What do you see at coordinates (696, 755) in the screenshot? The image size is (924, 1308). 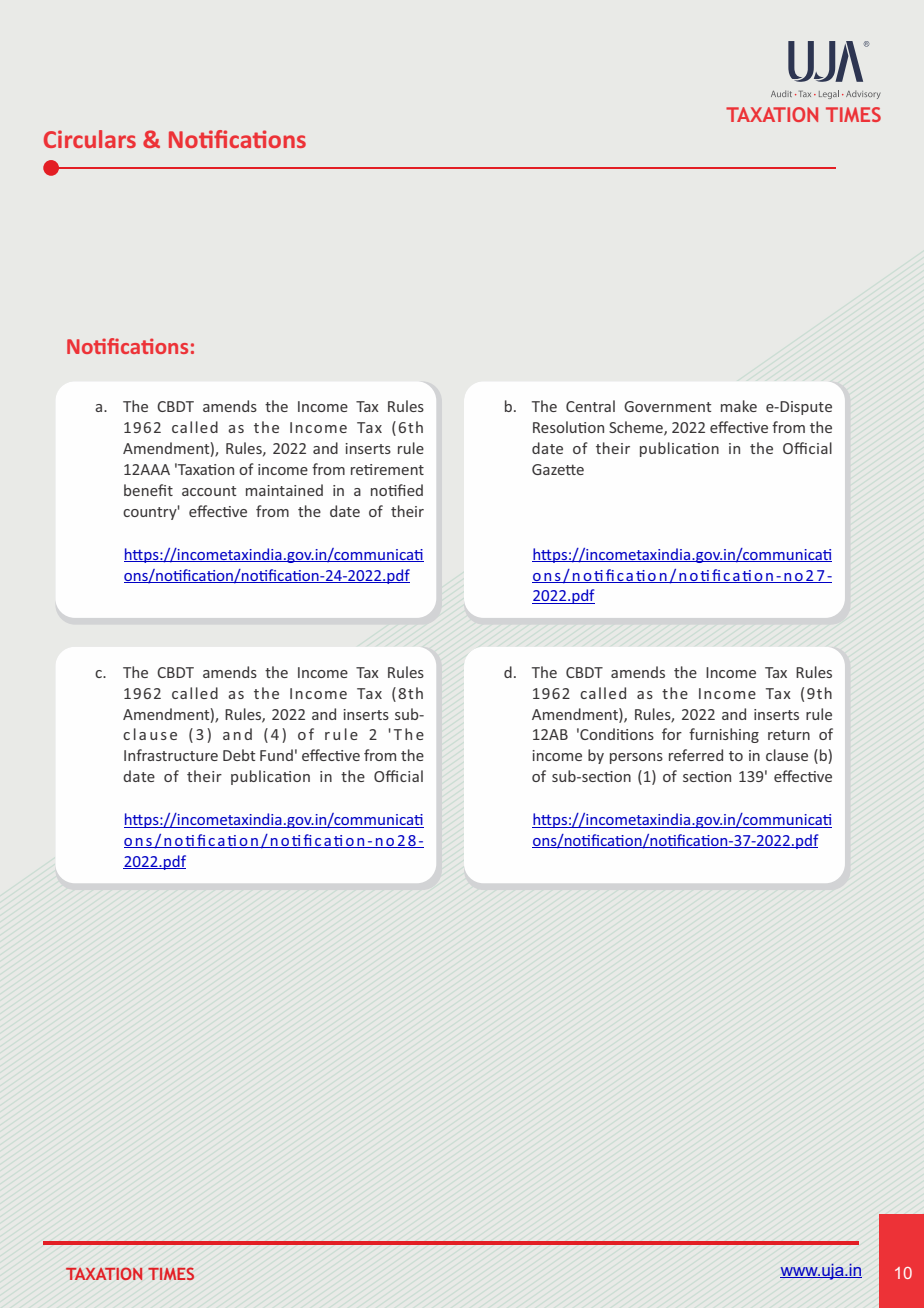 I see `referred` at bounding box center [696, 755].
